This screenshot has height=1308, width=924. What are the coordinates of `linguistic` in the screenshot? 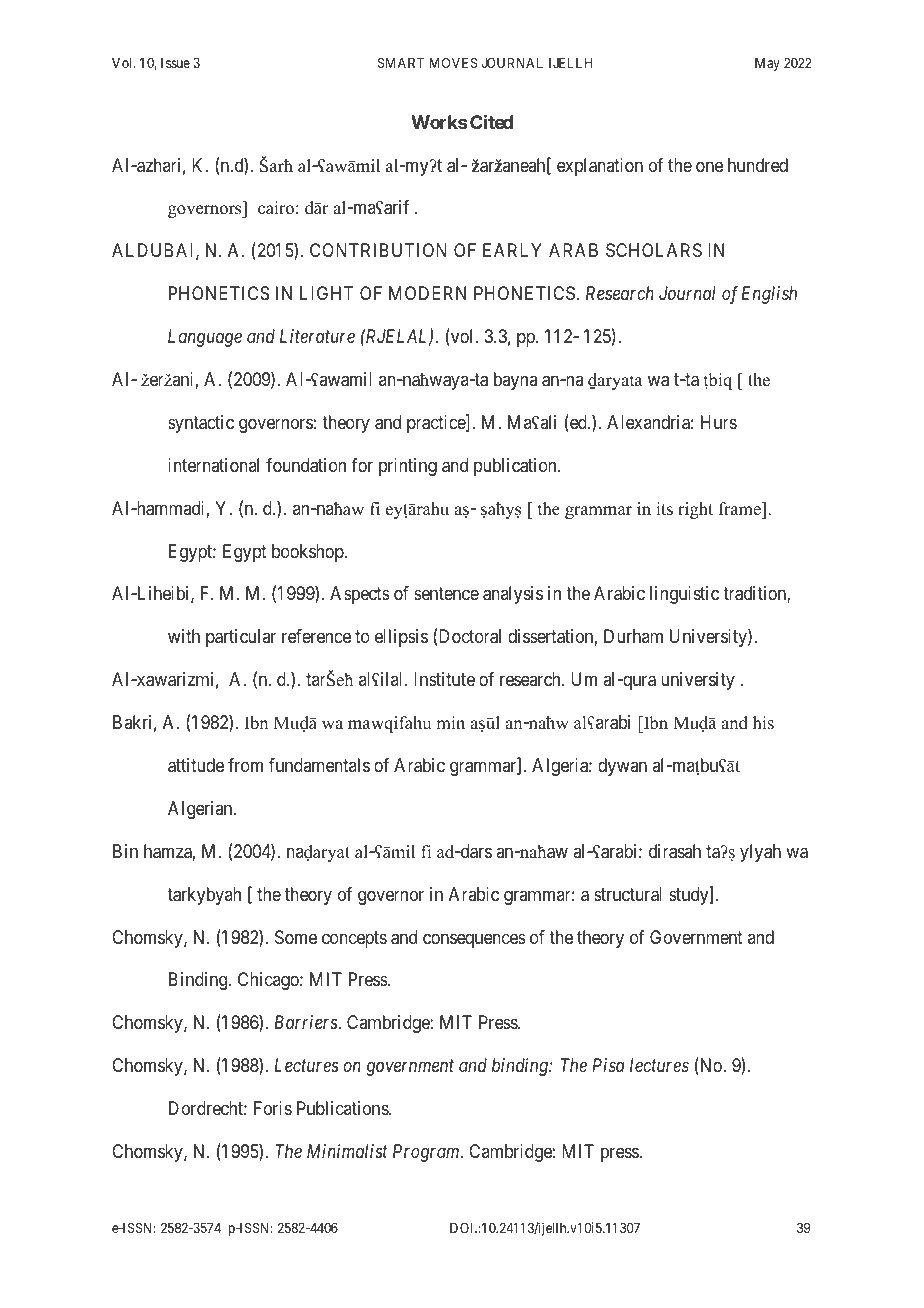 It's located at (684, 595).
